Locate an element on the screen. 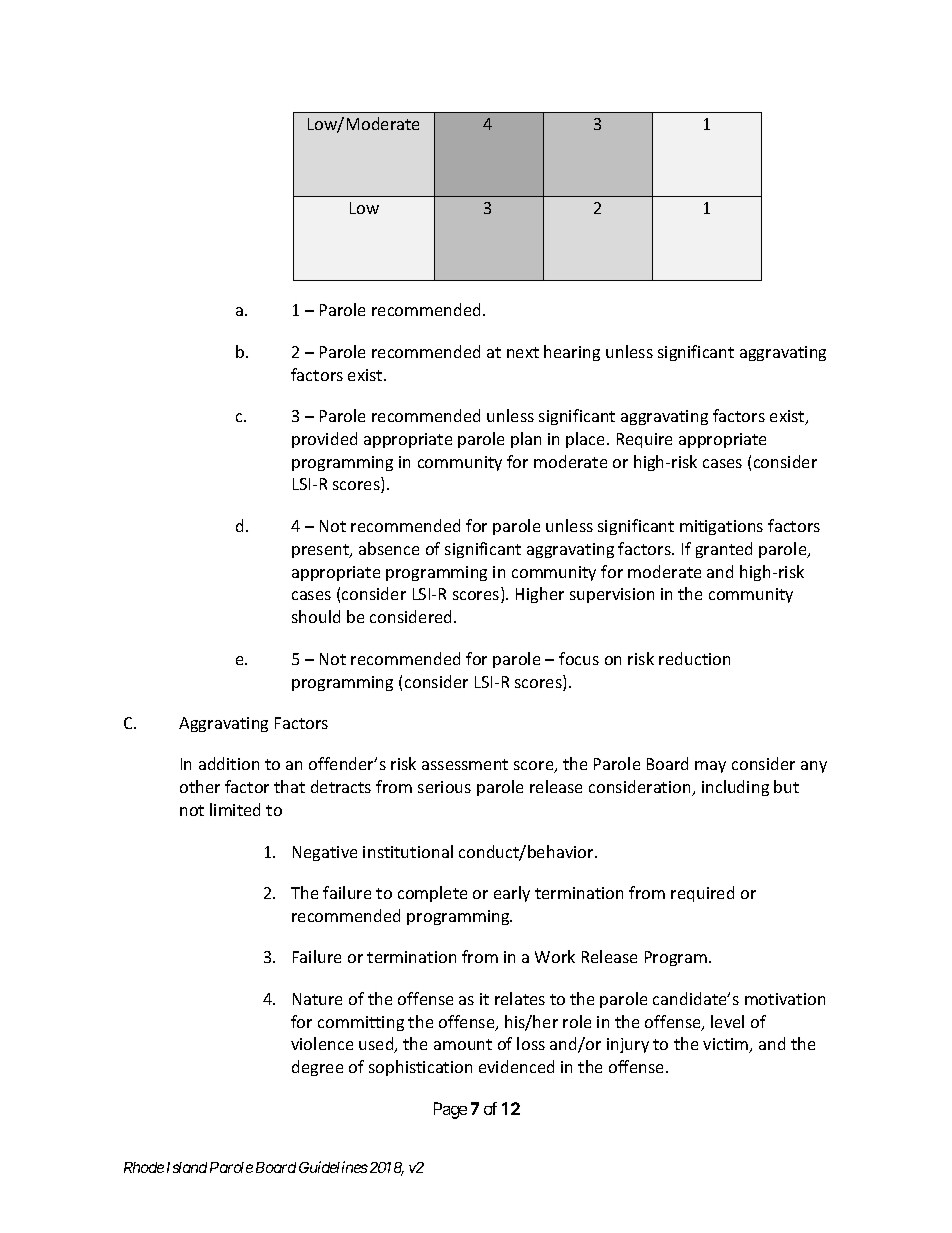 The height and width of the screenshot is (1233, 952). Island is located at coordinates (187, 1167).
